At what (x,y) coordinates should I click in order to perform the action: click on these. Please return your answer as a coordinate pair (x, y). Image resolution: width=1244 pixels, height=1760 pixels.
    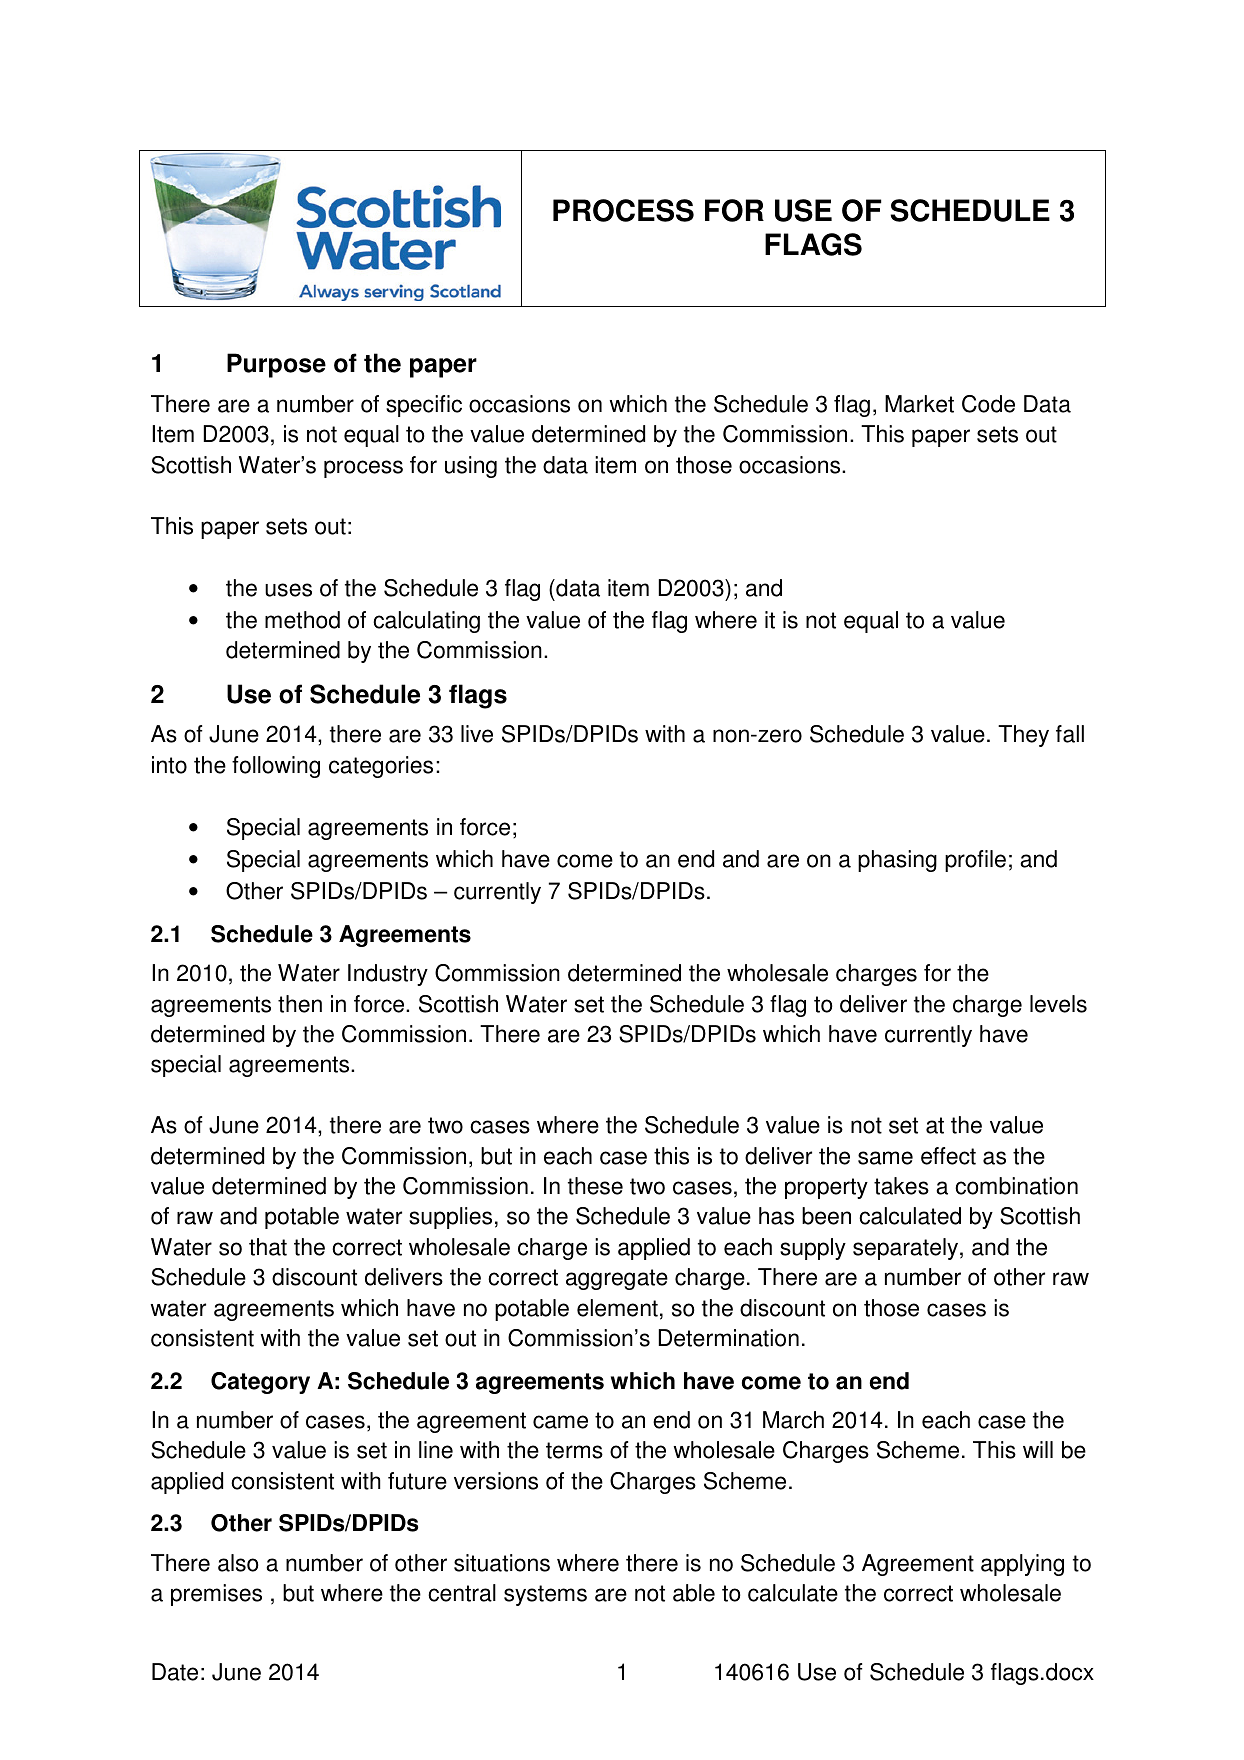
    Looking at the image, I should click on (595, 1186).
